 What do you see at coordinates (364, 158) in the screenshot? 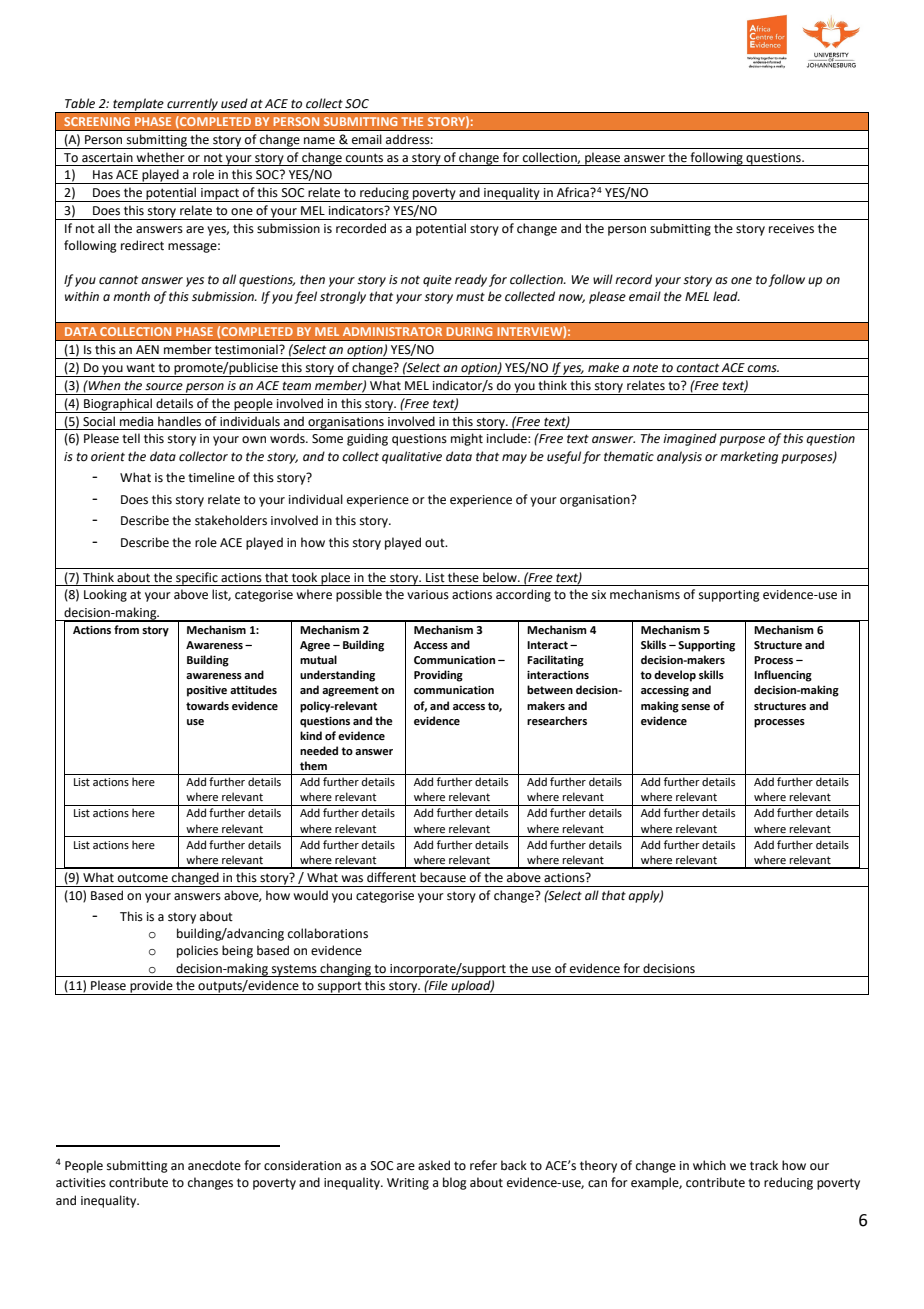
I see `counts` at bounding box center [364, 158].
